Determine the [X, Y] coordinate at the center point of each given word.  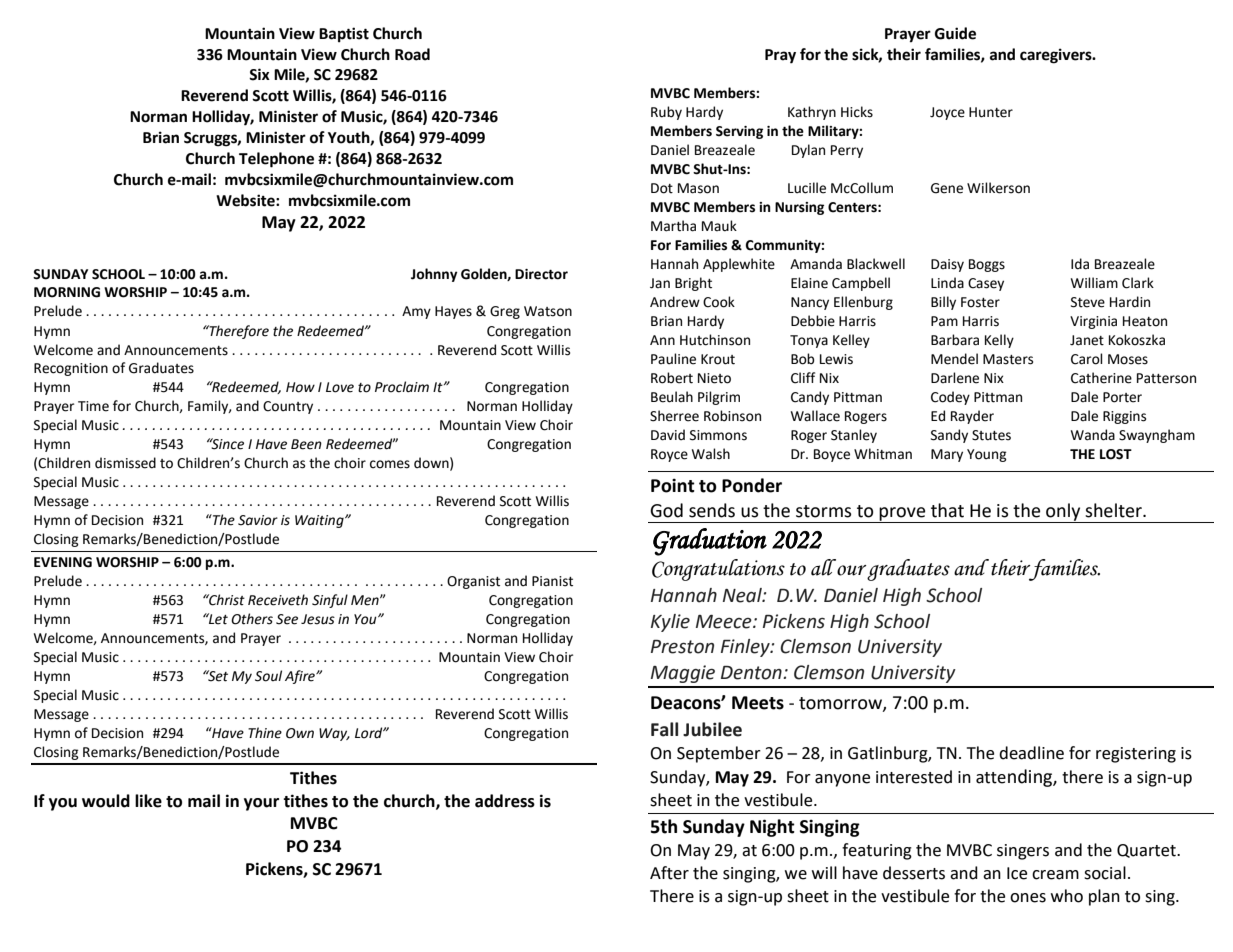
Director [541, 274]
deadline [1031, 753]
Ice [1017, 873]
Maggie [683, 674]
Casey [986, 284]
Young [987, 455]
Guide [955, 33]
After [669, 873]
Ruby [666, 113]
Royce [669, 455]
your [261, 804]
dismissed [125, 463]
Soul [268, 676]
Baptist [344, 35]
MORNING [67, 292]
